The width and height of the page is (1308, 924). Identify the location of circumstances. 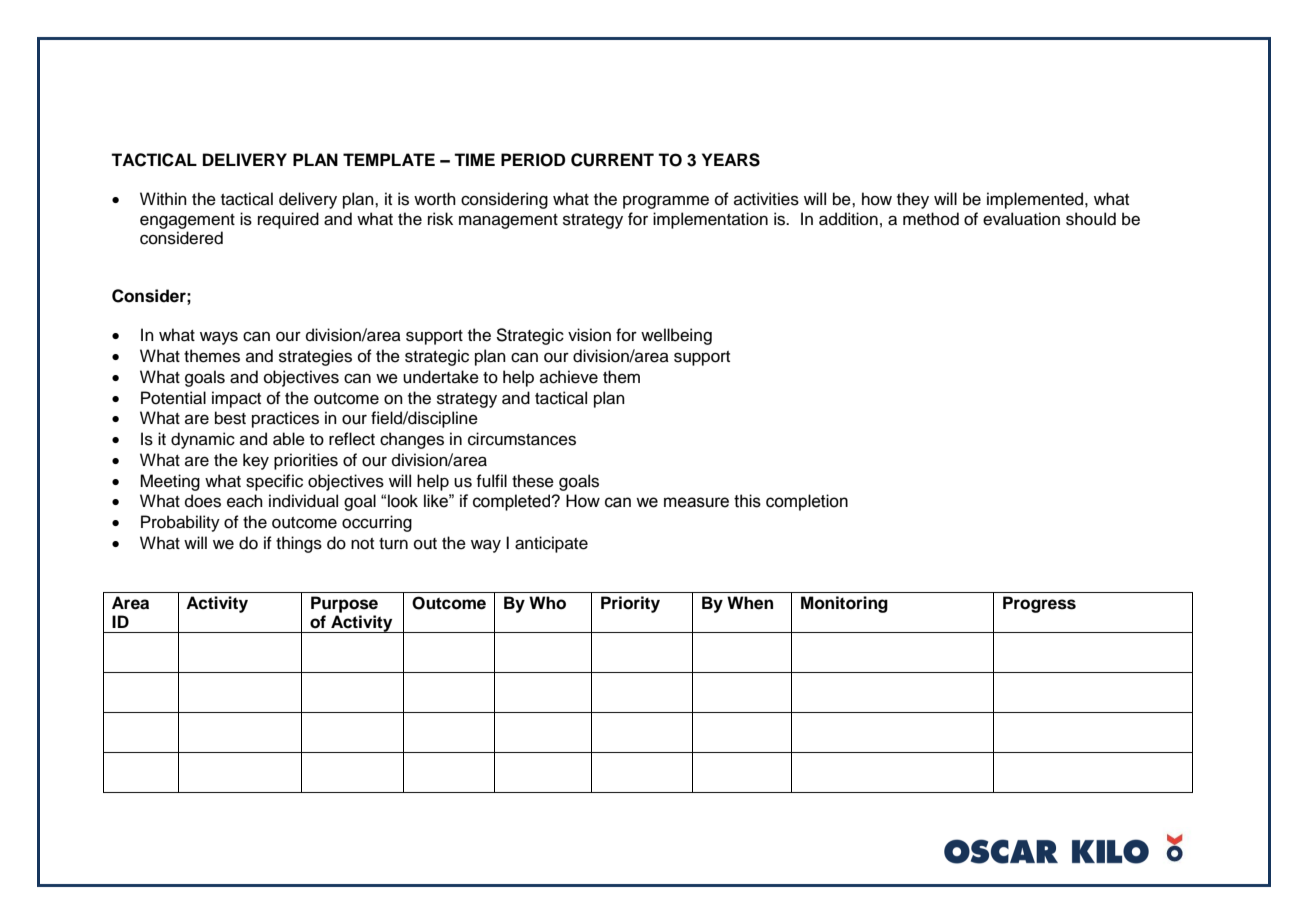
(522, 439).
